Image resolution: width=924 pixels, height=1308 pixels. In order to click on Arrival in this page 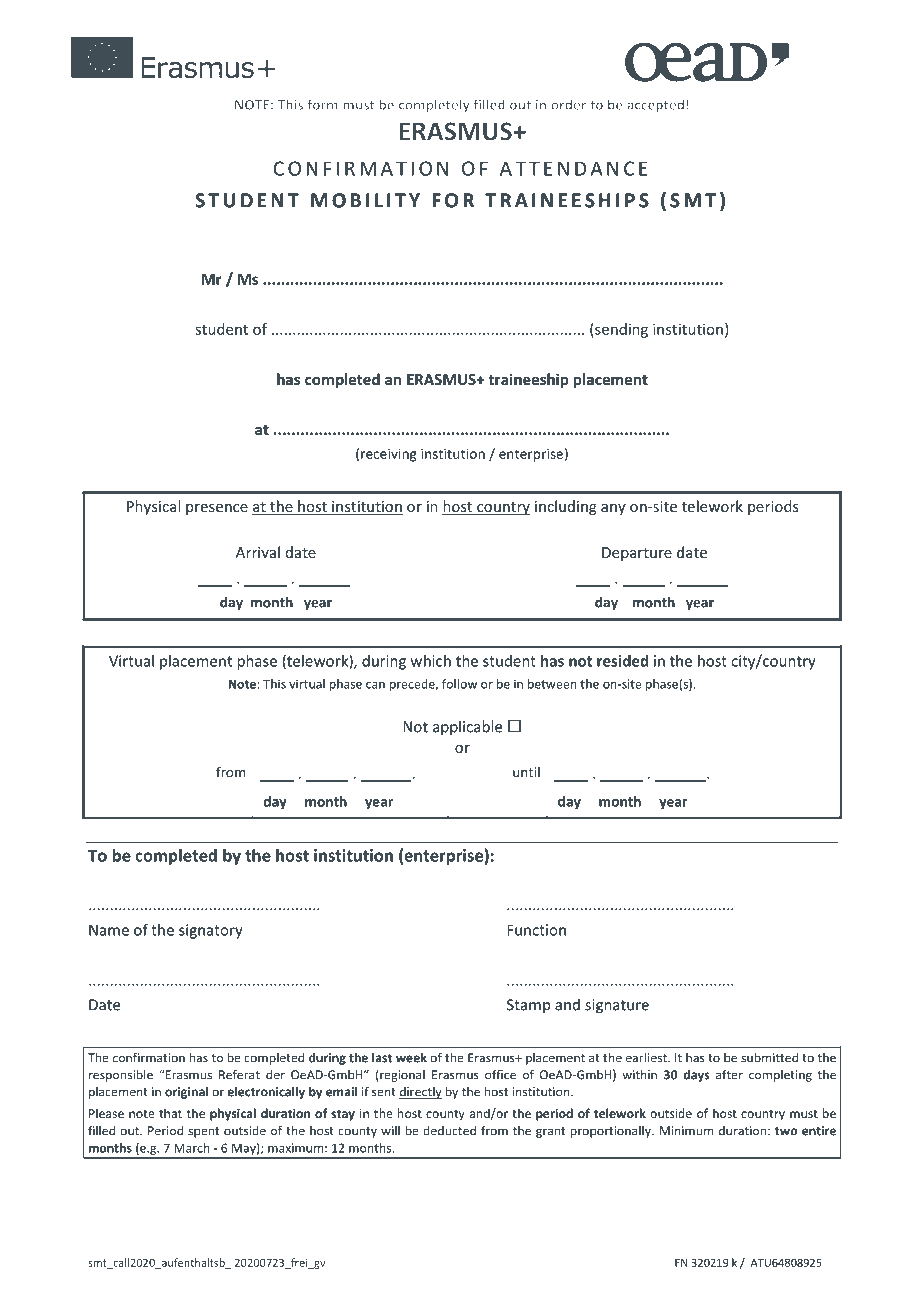, I will do `click(258, 552)`.
